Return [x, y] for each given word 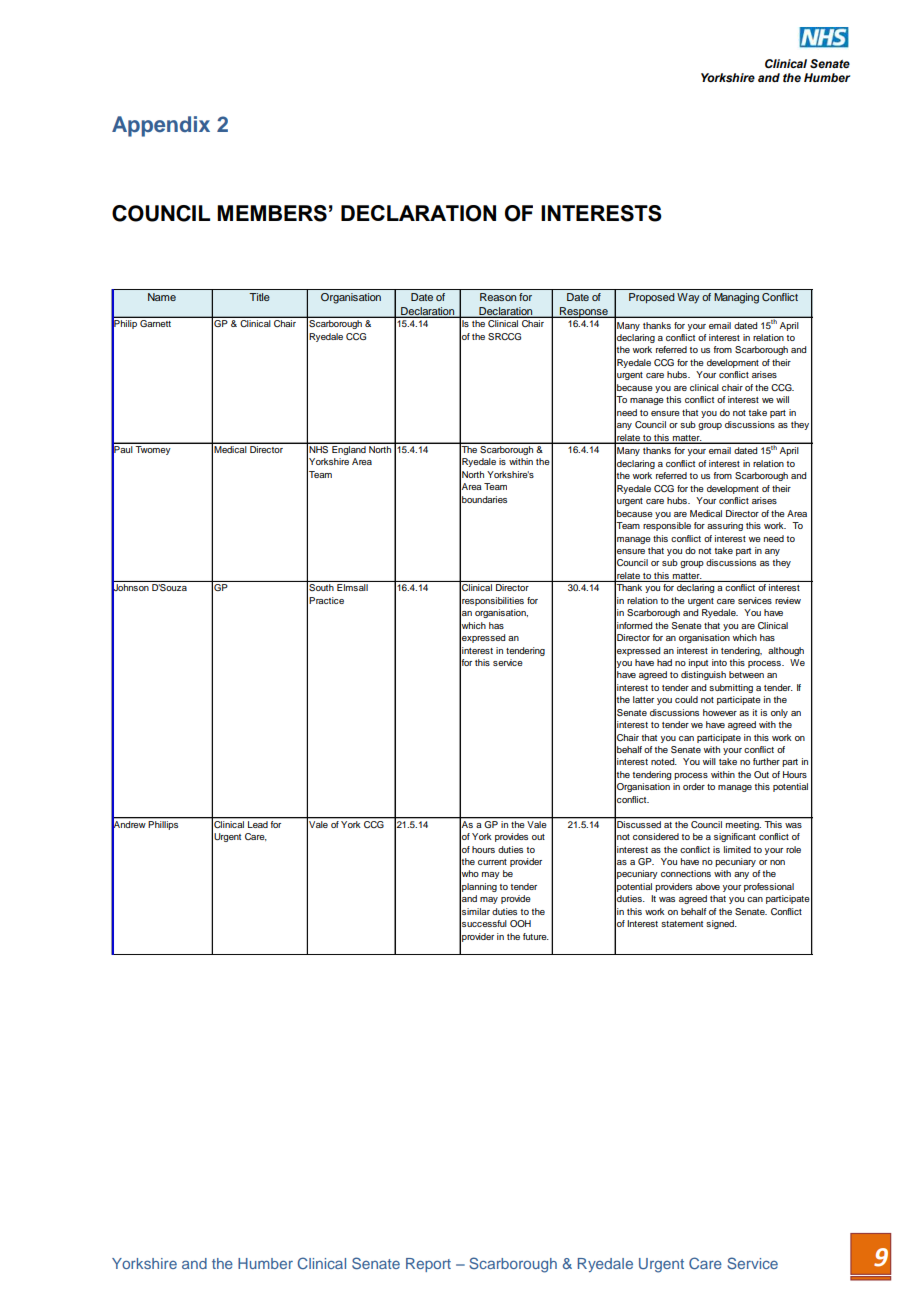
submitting [731, 688]
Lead [258, 823]
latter [643, 699]
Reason [498, 297]
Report [428, 1265]
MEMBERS [272, 213]
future [536, 936]
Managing [736, 298]
